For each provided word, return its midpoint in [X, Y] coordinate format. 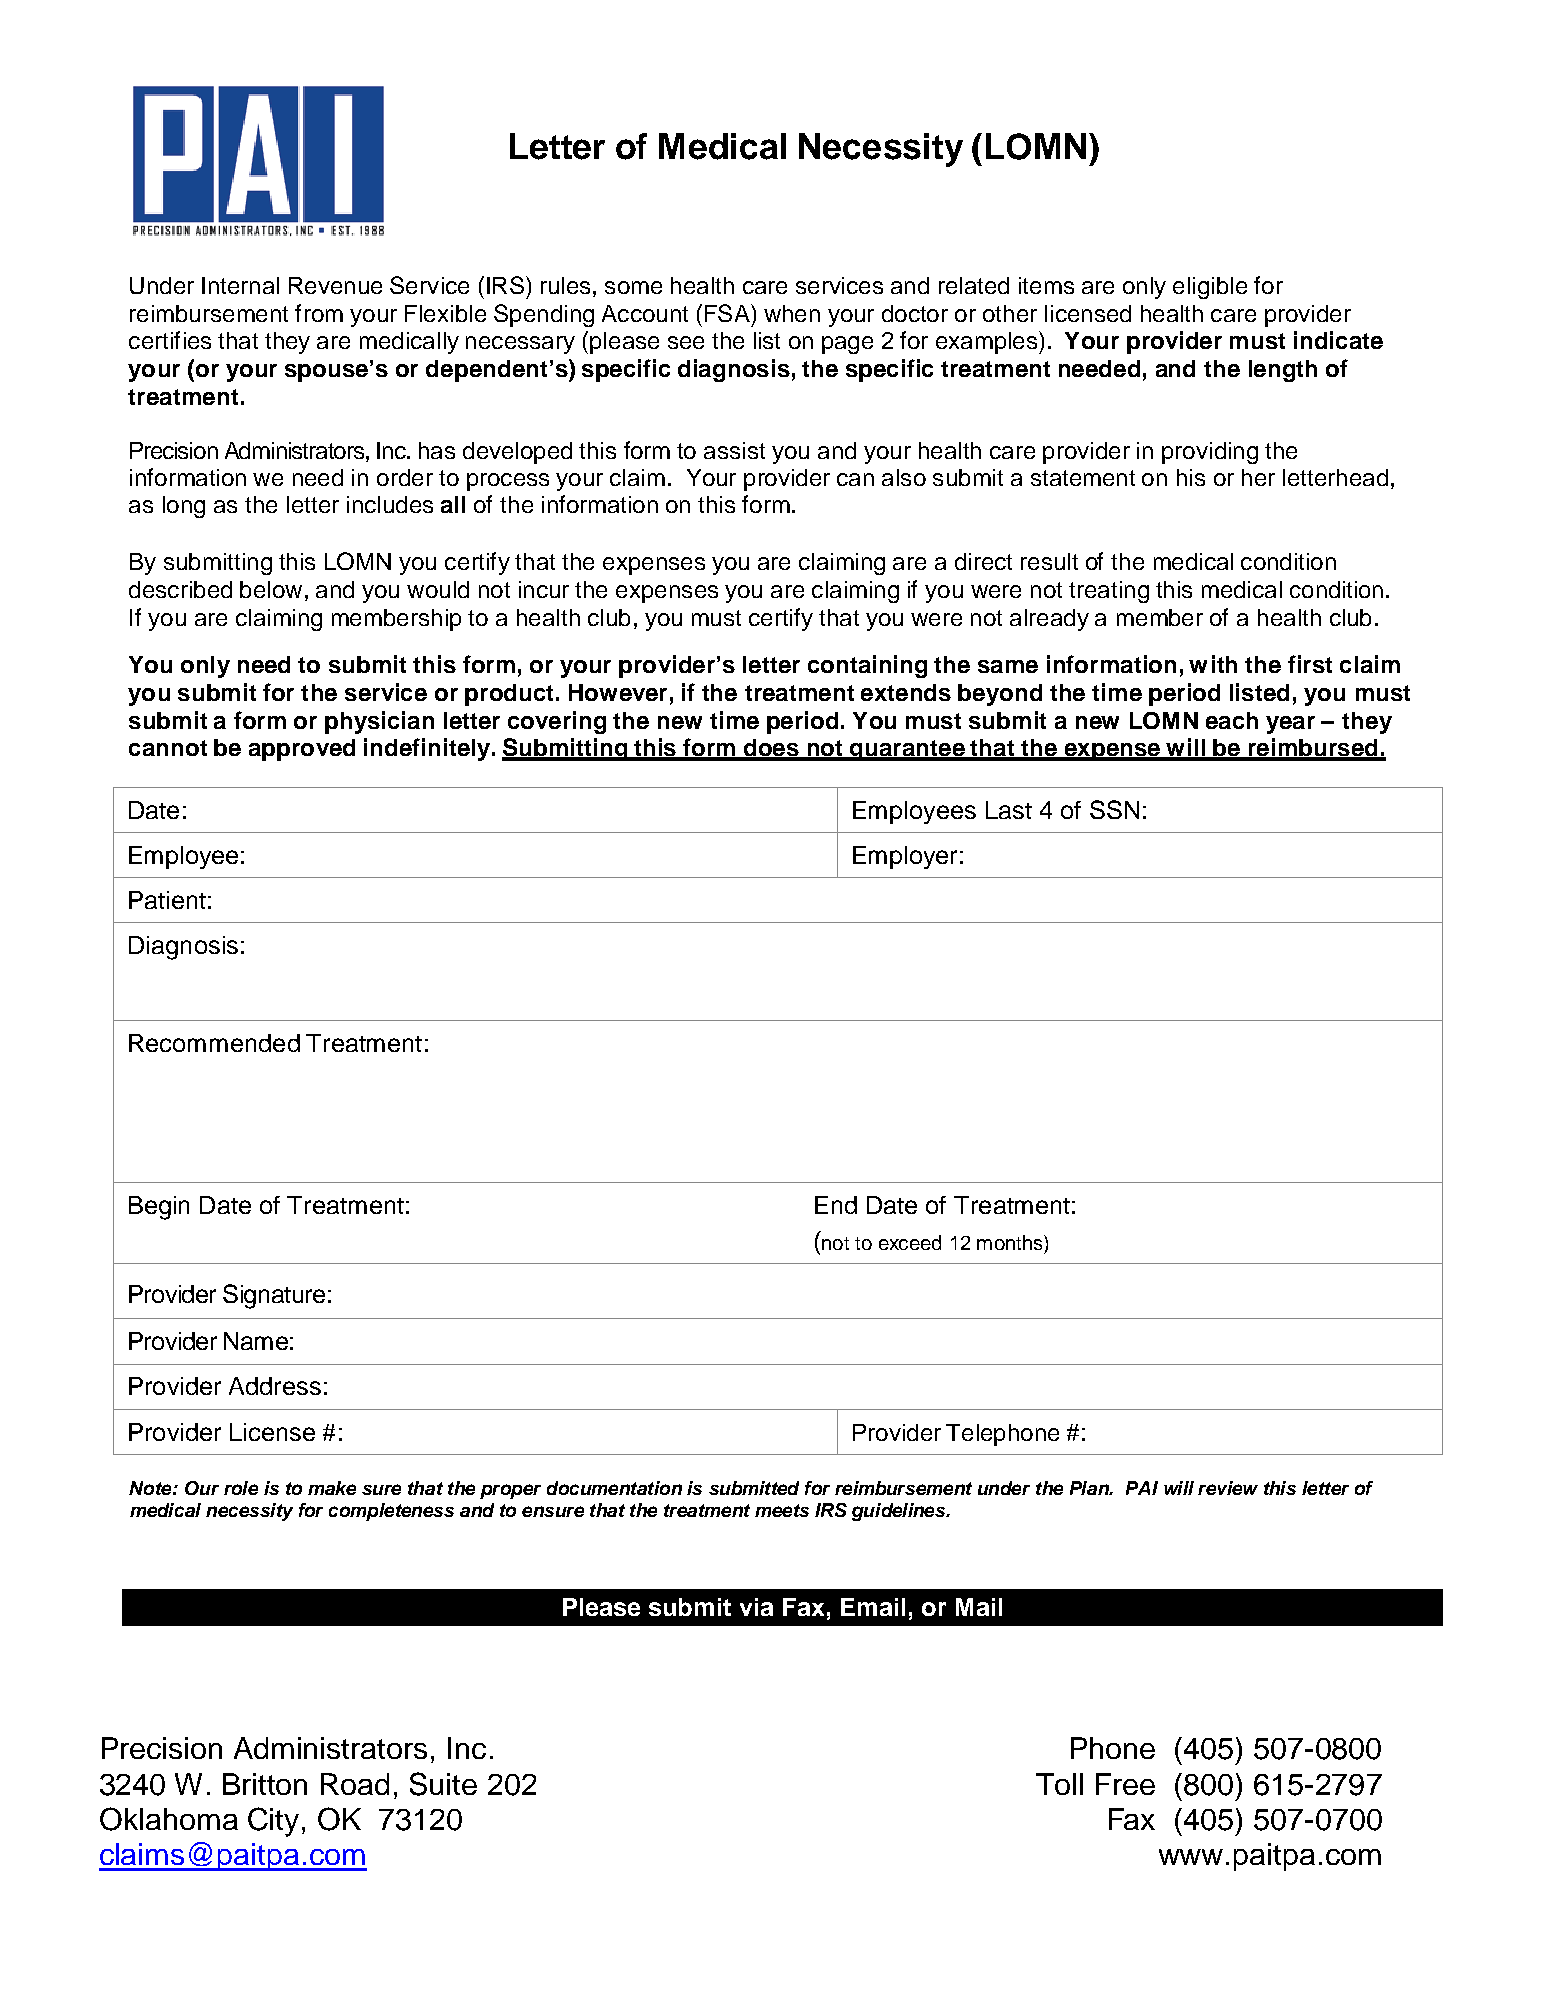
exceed [910, 1242]
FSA [728, 313]
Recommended [214, 1043]
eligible [1210, 288]
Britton [265, 1784]
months [1011, 1242]
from [319, 313]
